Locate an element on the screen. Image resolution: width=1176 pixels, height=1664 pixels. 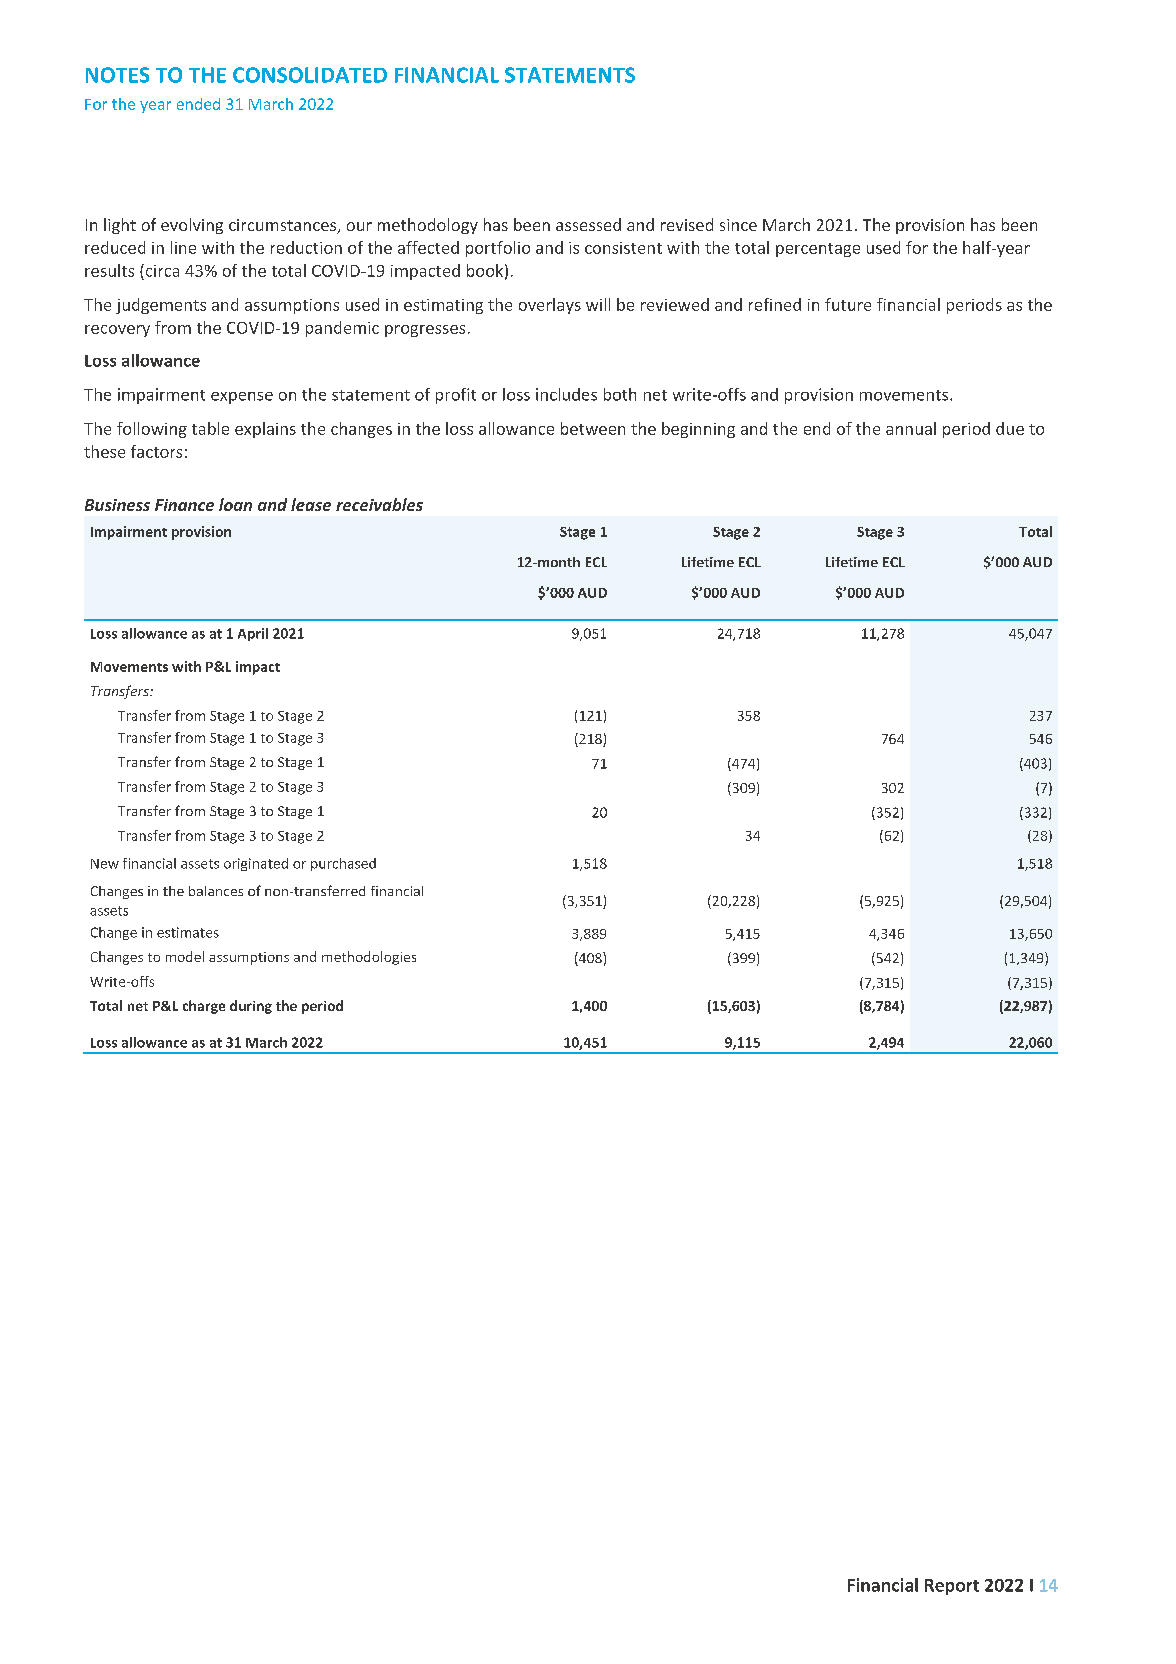
April is located at coordinates (253, 634).
